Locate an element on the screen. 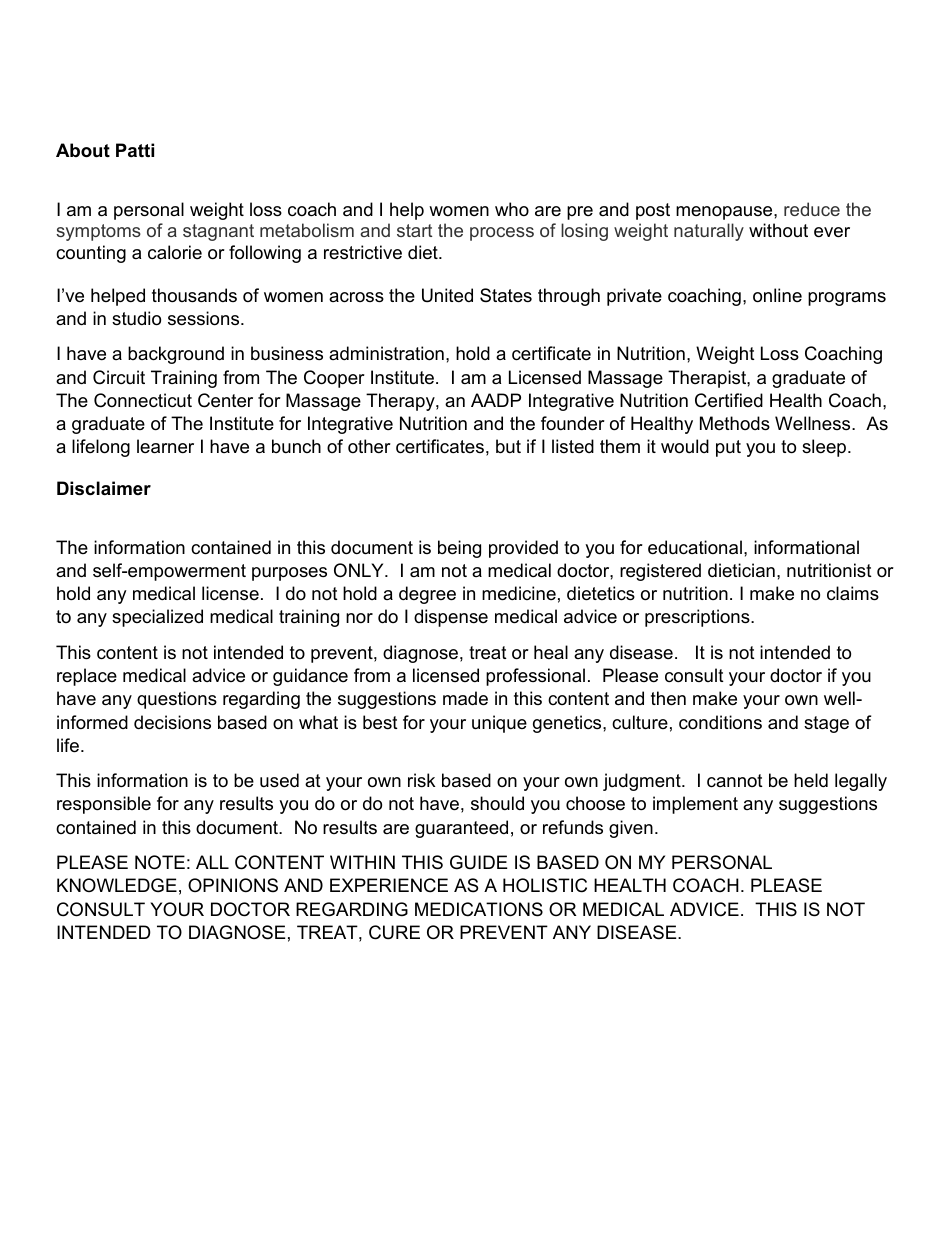 The height and width of the screenshot is (1233, 952). reduce is located at coordinates (812, 209).
